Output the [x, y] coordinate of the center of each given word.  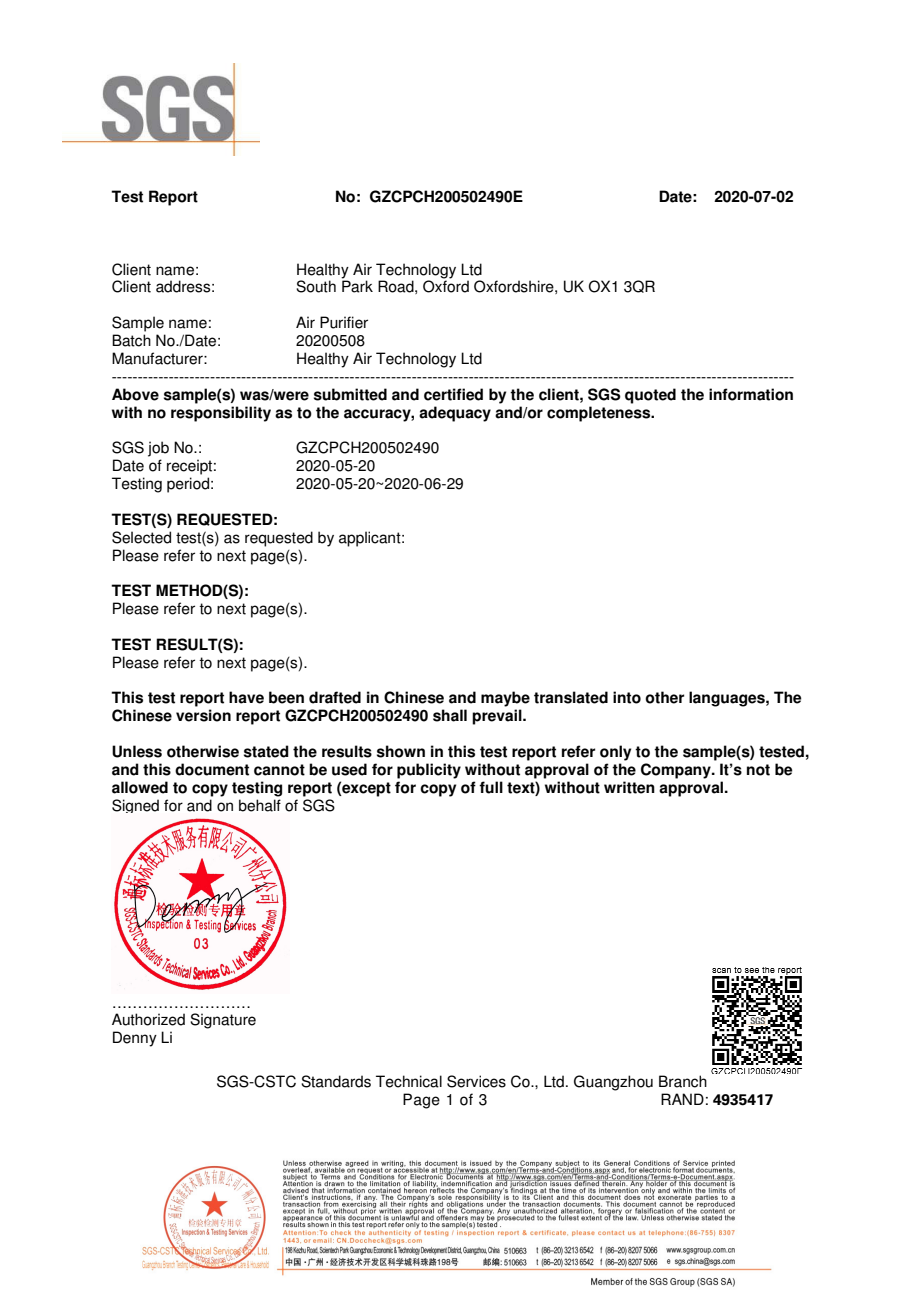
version [203, 715]
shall [450, 715]
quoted [650, 396]
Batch [131, 340]
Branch [683, 1081]
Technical [409, 1081]
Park [357, 286]
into [627, 697]
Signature [223, 1021]
